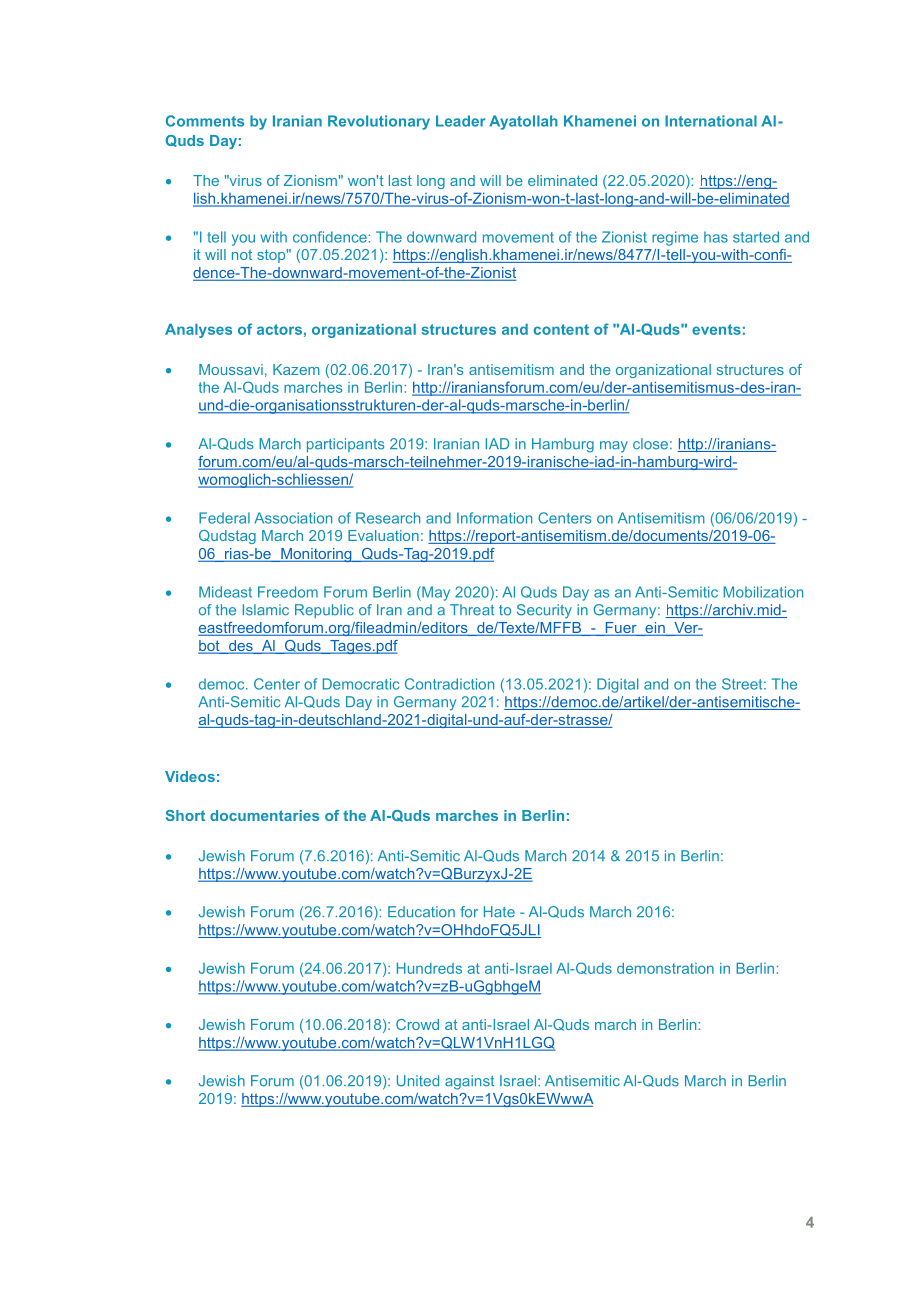 Image resolution: width=924 pixels, height=1308 pixels. I want to click on Mobilization, so click(763, 592).
